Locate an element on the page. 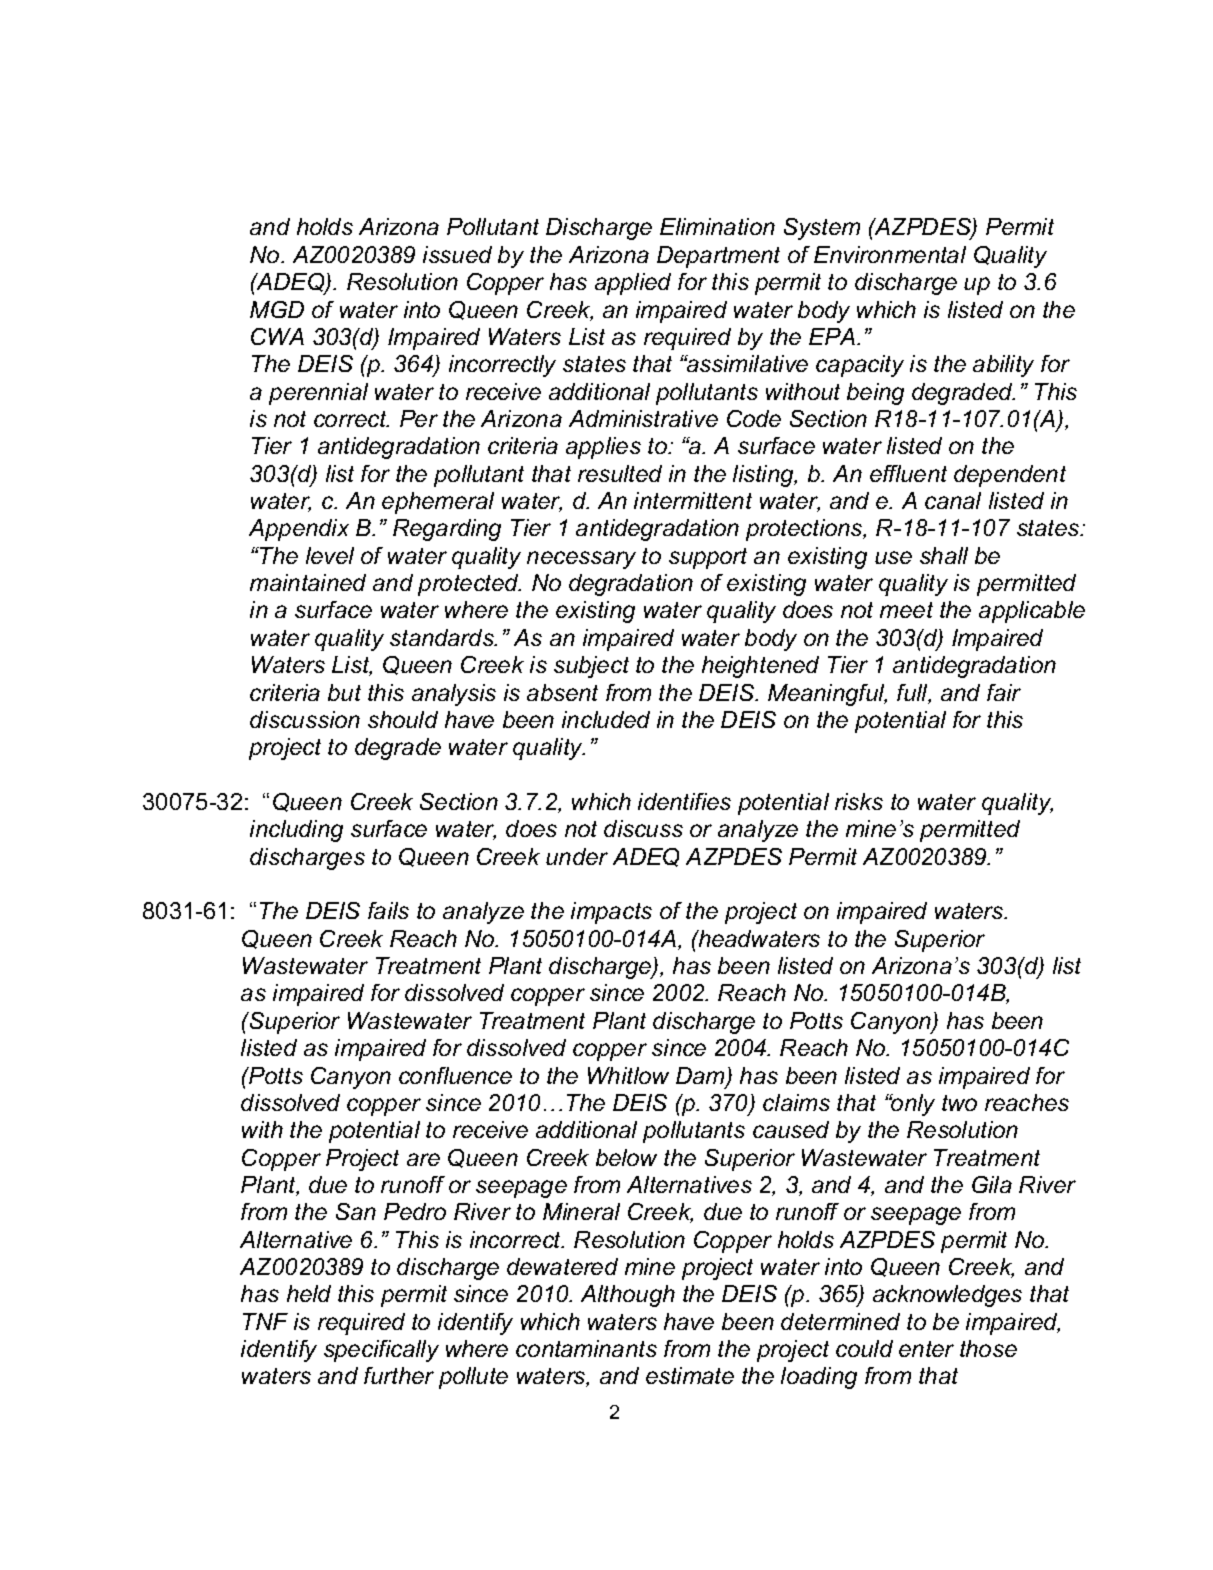 The height and width of the image is (1570, 1213). shall is located at coordinates (944, 555).
